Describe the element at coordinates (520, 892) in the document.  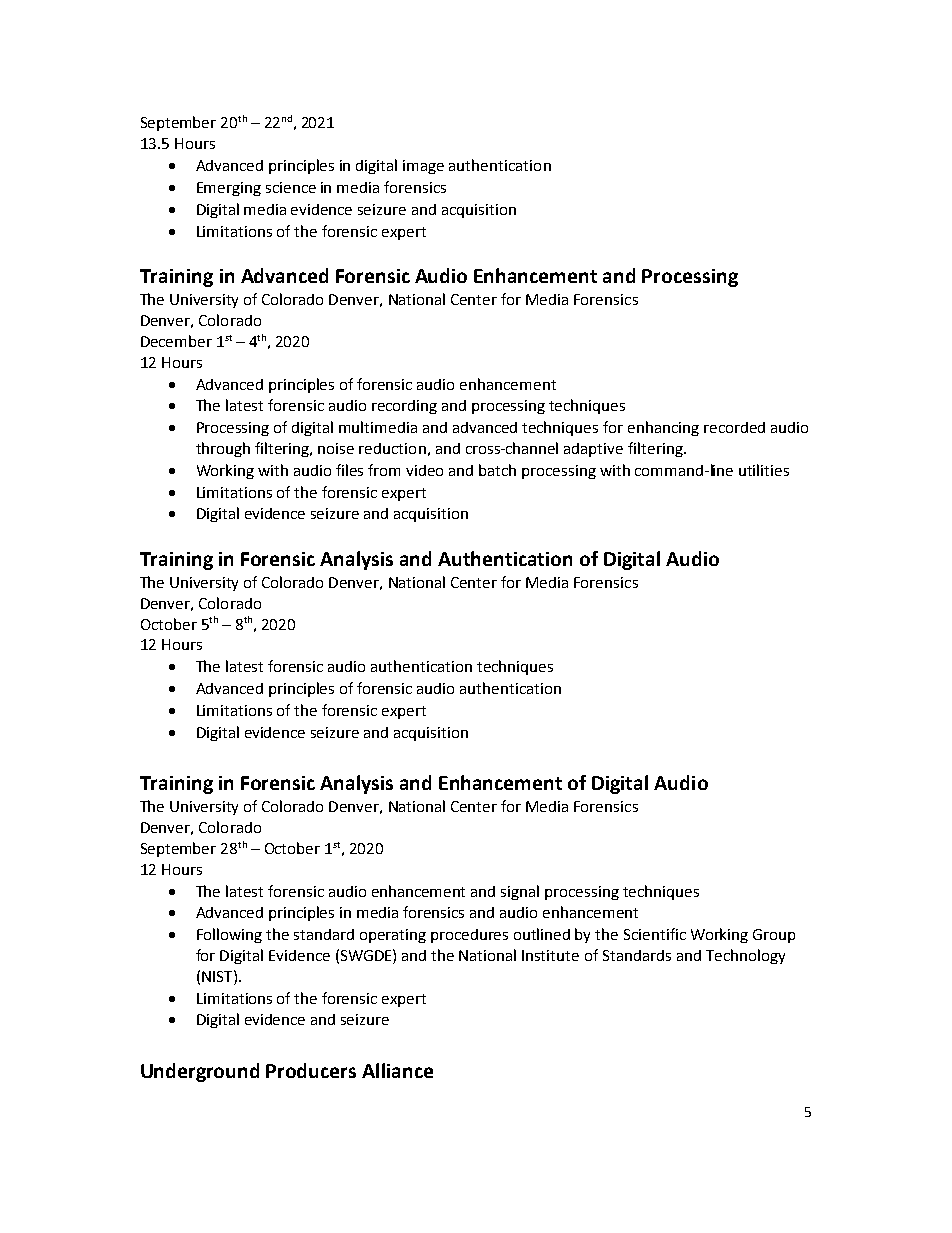
I see `signal` at that location.
